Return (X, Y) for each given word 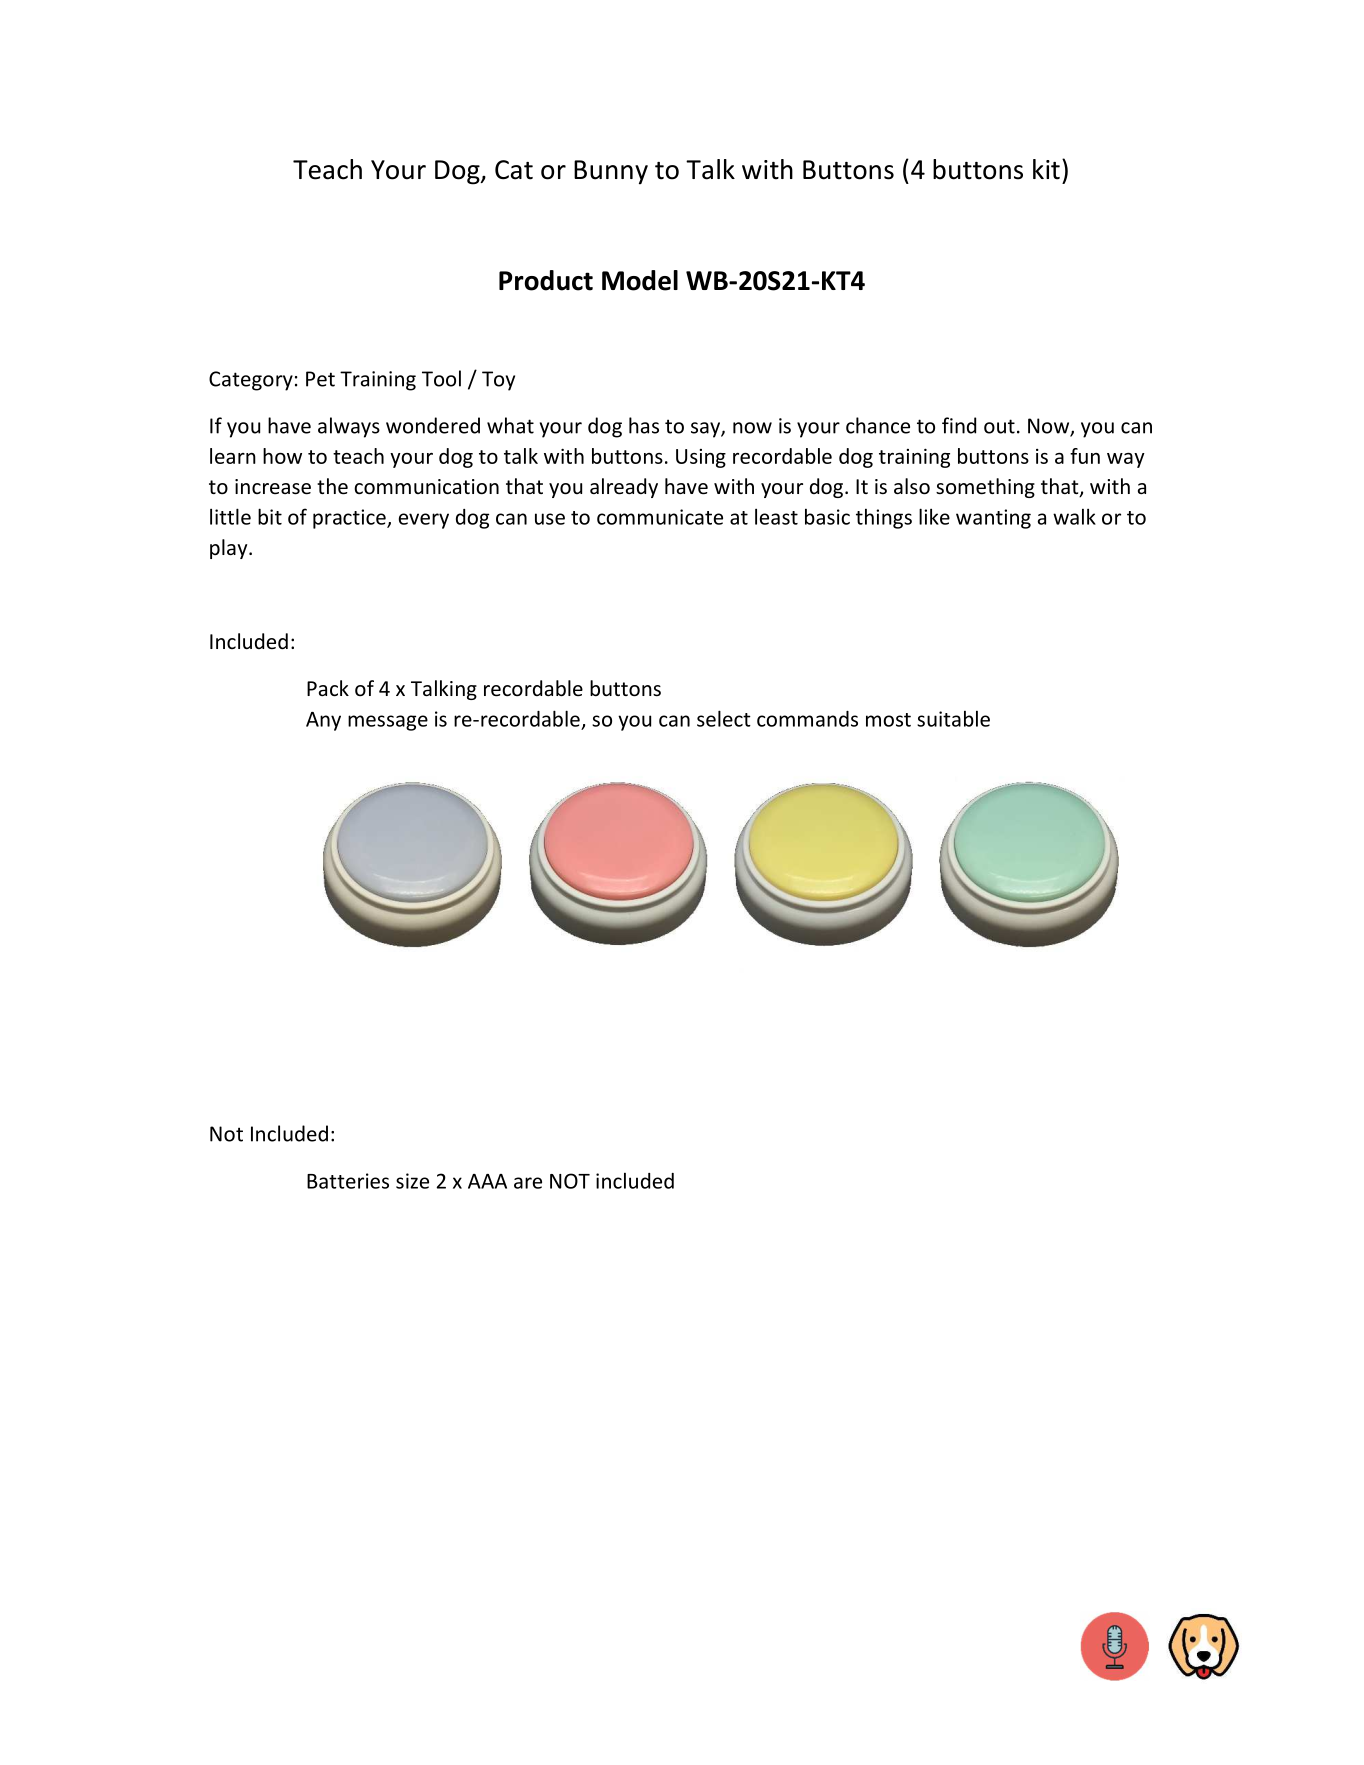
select (724, 718)
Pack (328, 688)
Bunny (611, 172)
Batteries (348, 1181)
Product (546, 280)
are (528, 1183)
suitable (953, 719)
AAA (487, 1181)
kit (1046, 169)
